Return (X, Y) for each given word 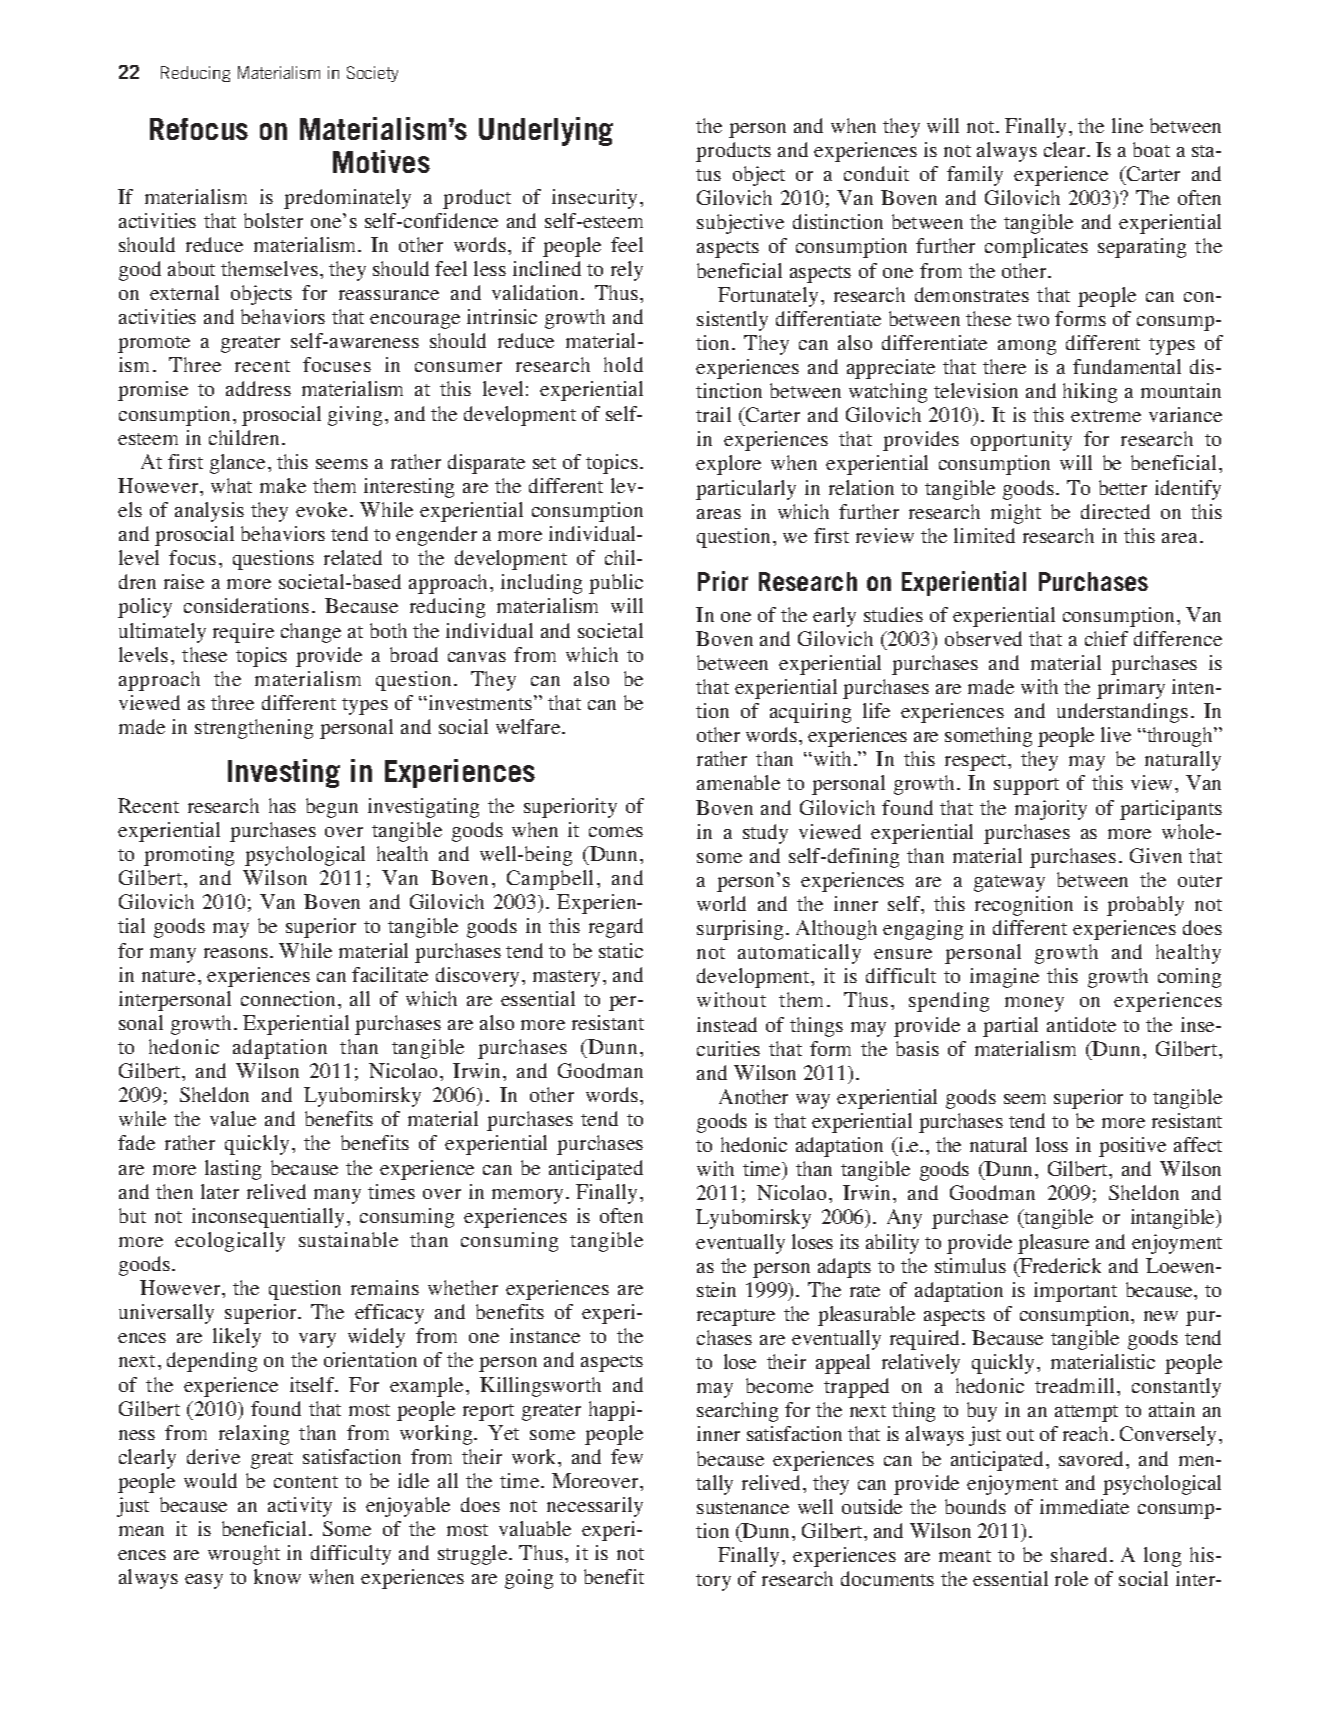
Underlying (546, 131)
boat (1151, 149)
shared (1079, 1554)
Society (372, 74)
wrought (244, 1555)
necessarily (595, 1507)
